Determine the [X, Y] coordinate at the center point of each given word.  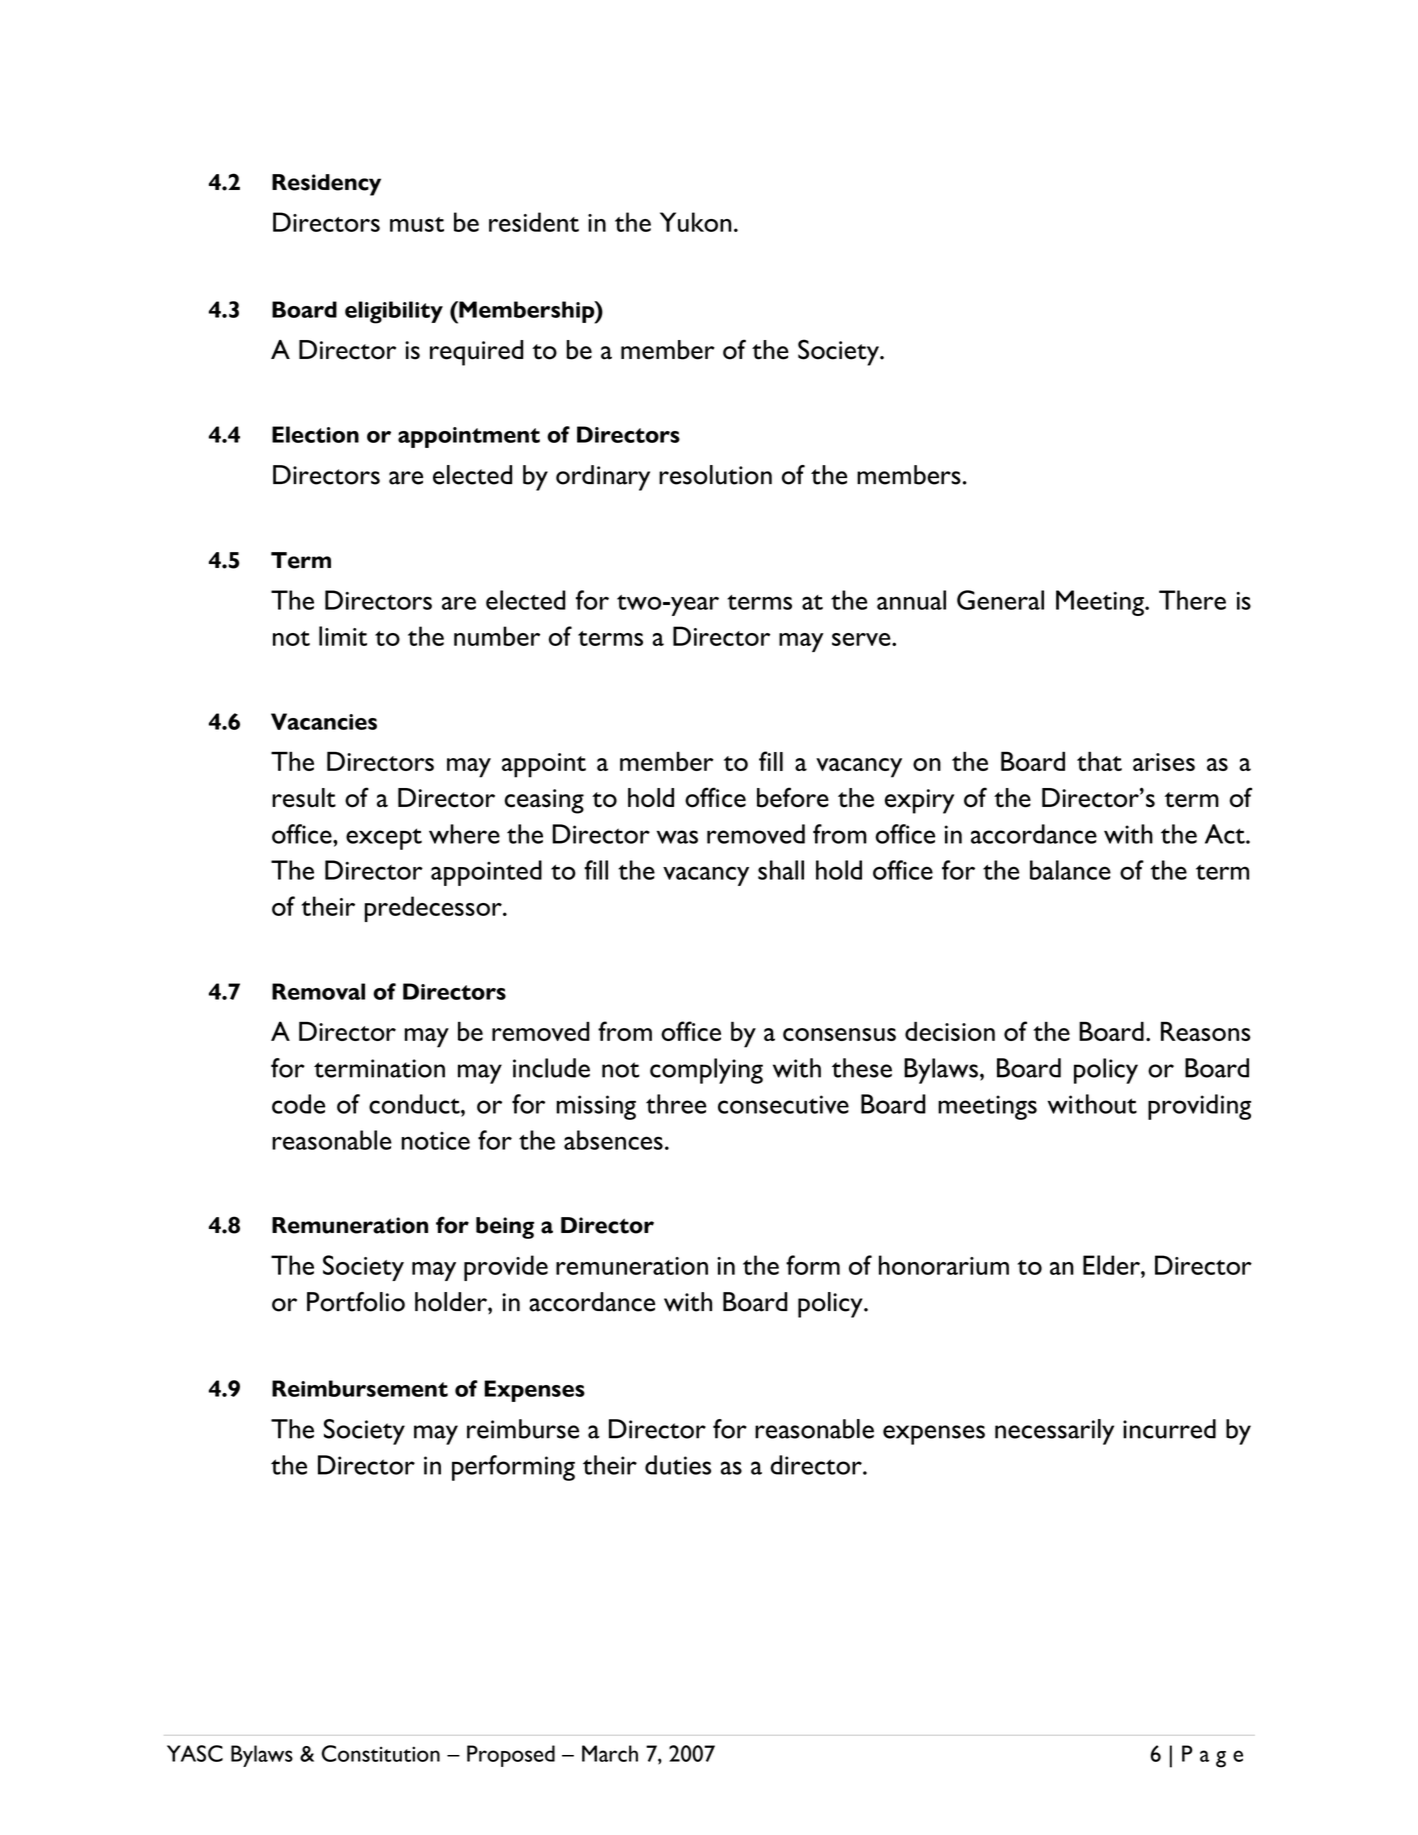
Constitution [381, 1753]
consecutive [783, 1104]
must [417, 224]
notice [435, 1141]
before [793, 797]
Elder [1112, 1265]
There [1192, 600]
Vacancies [324, 721]
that [1099, 761]
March [610, 1753]
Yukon [696, 222]
